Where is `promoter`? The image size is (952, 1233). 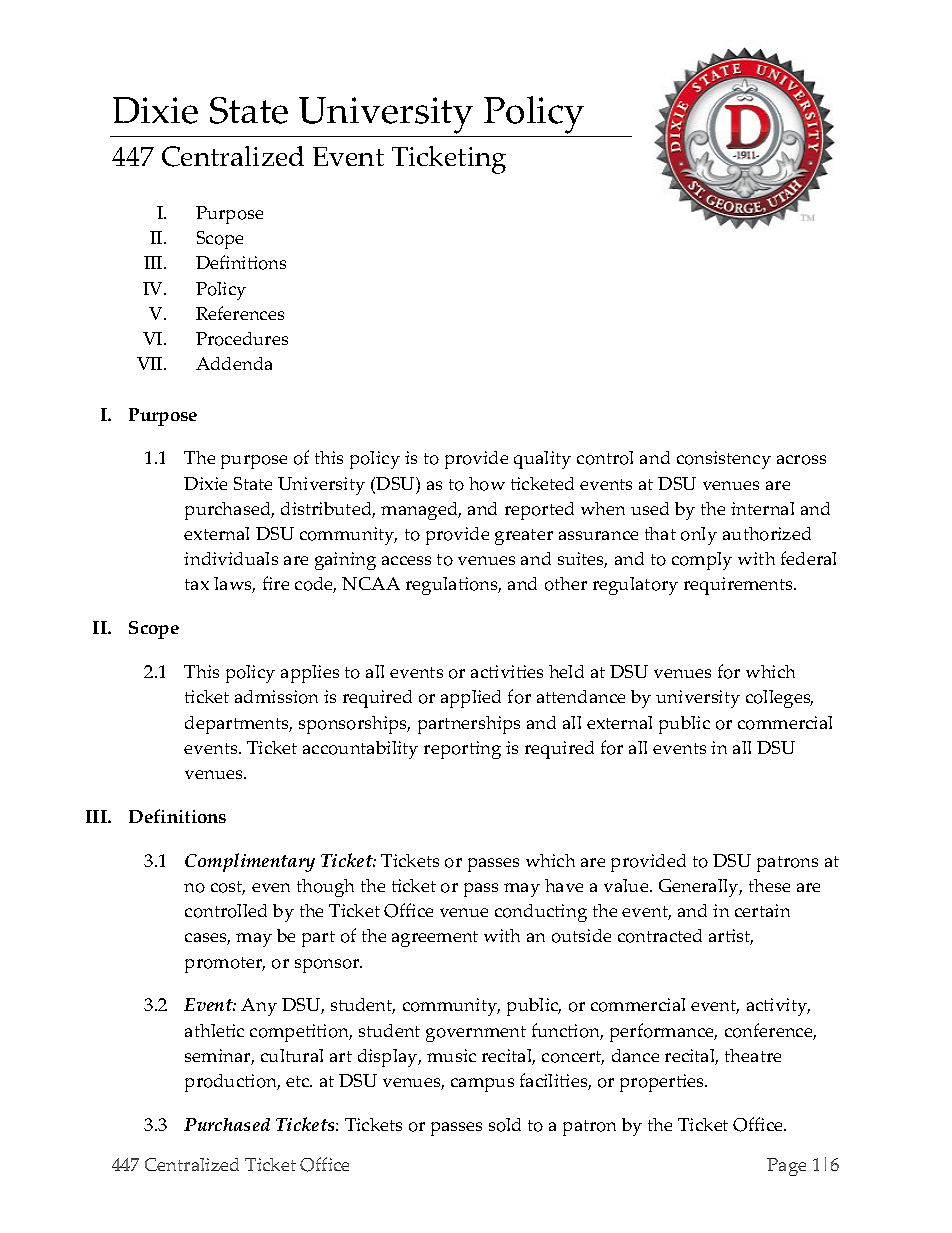 promoter is located at coordinates (225, 965).
